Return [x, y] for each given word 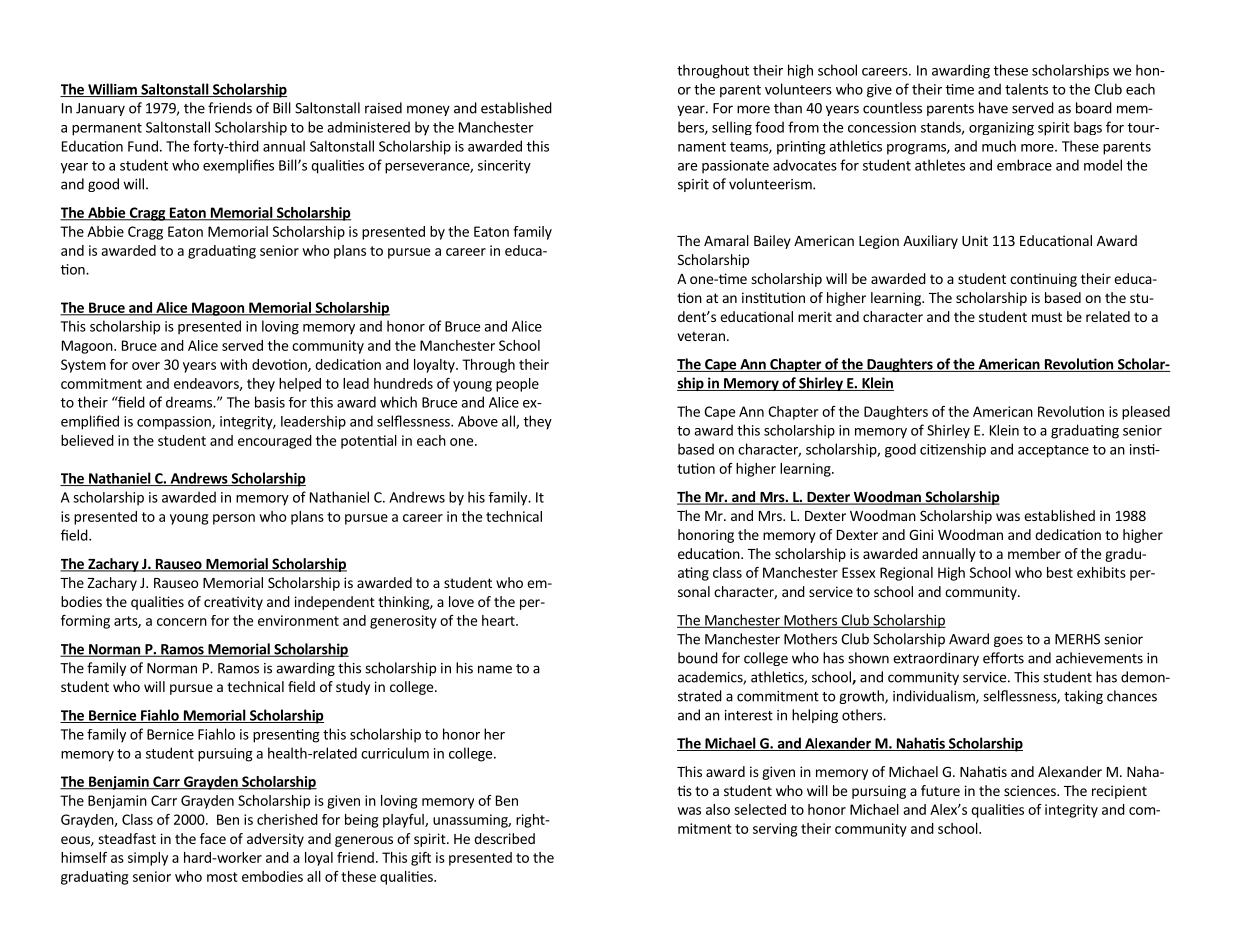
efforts [1003, 658]
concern [182, 622]
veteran [701, 336]
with [233, 364]
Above [478, 421]
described [504, 838]
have [993, 108]
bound [698, 658]
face [213, 838]
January [100, 109]
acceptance [1053, 451]
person [234, 519]
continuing [1043, 280]
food [769, 127]
